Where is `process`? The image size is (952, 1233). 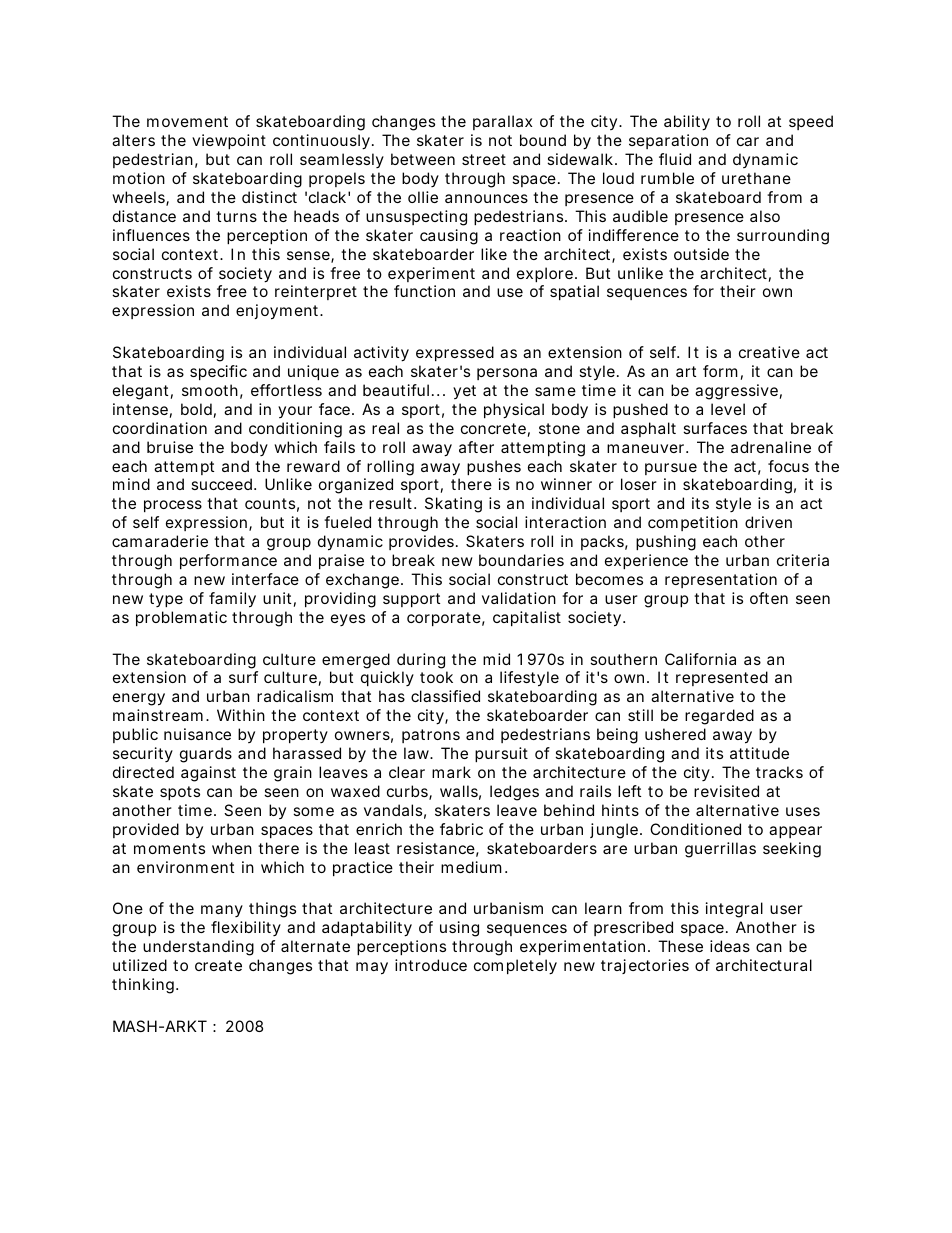
process is located at coordinates (173, 506).
